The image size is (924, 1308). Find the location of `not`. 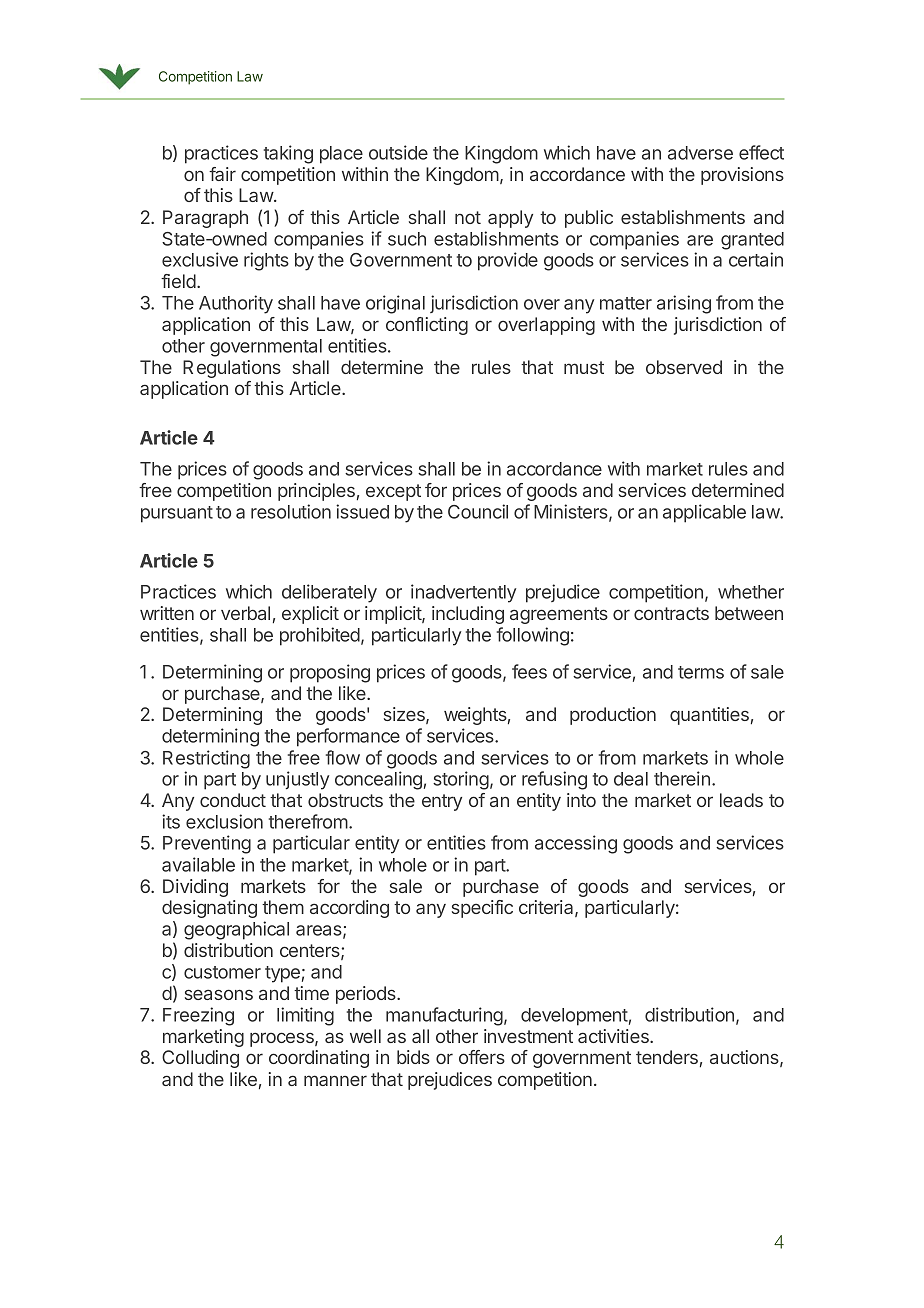

not is located at coordinates (468, 217).
